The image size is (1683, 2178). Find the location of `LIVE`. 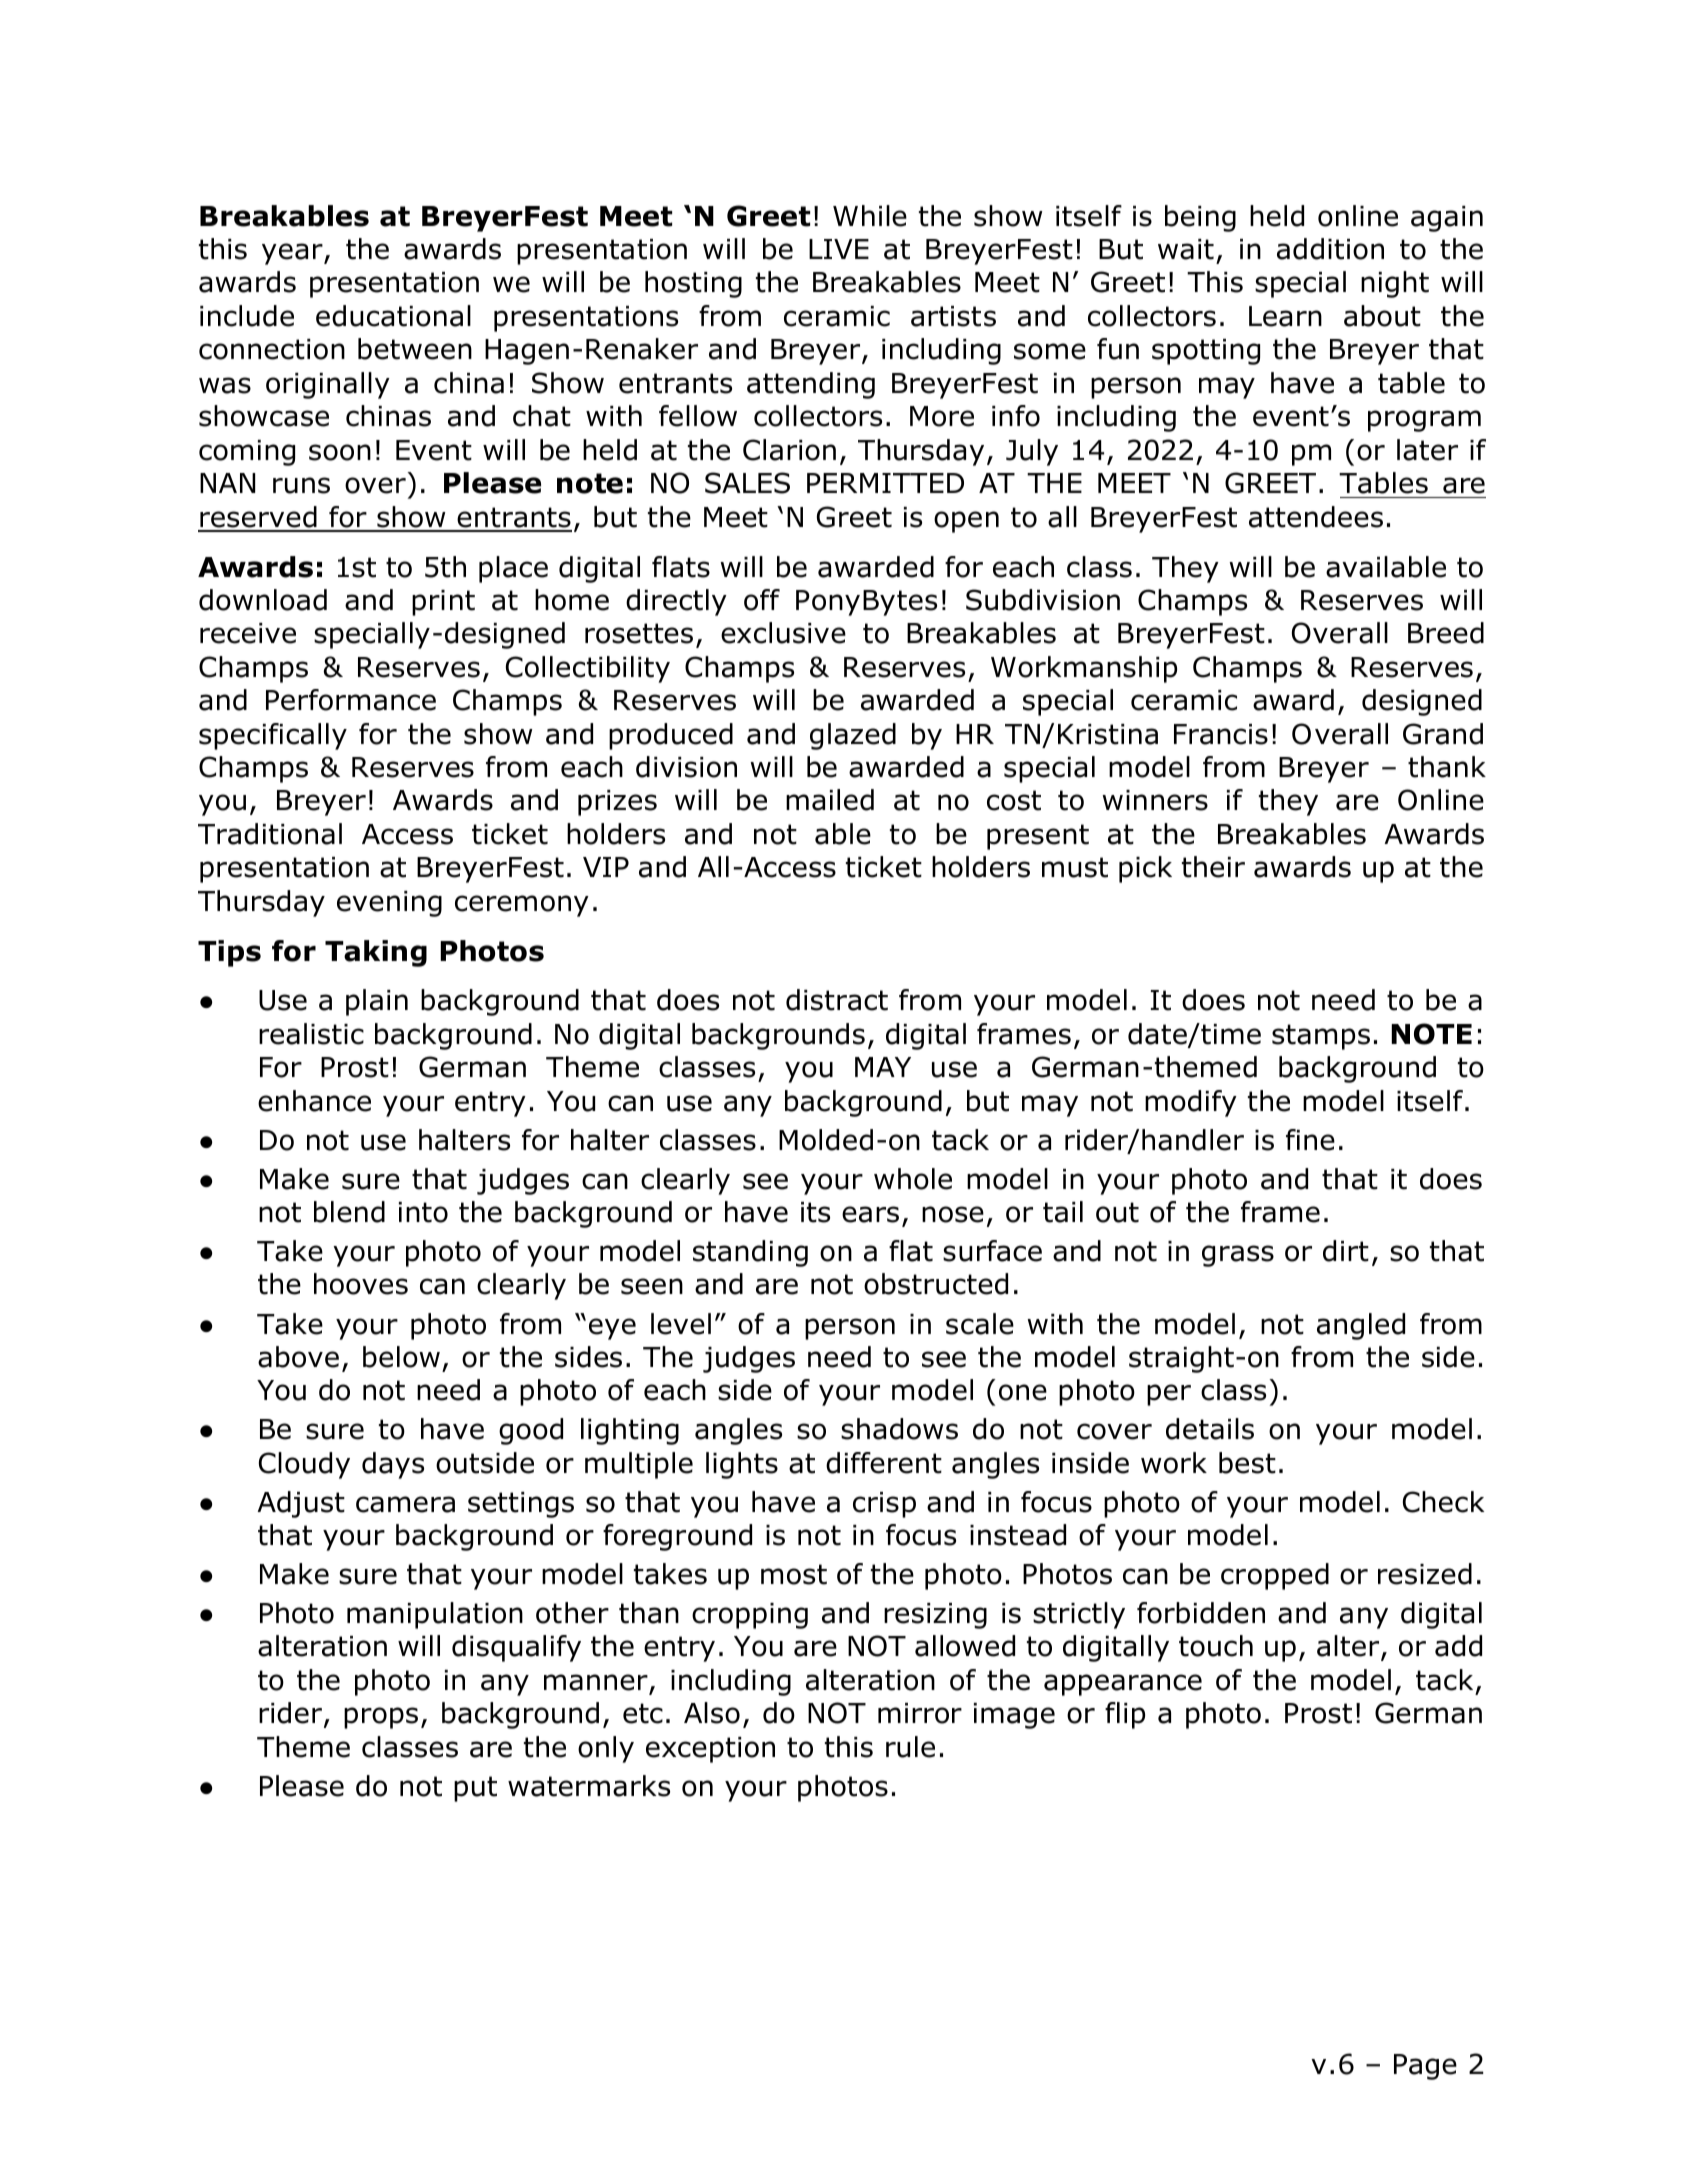

LIVE is located at coordinates (839, 249).
